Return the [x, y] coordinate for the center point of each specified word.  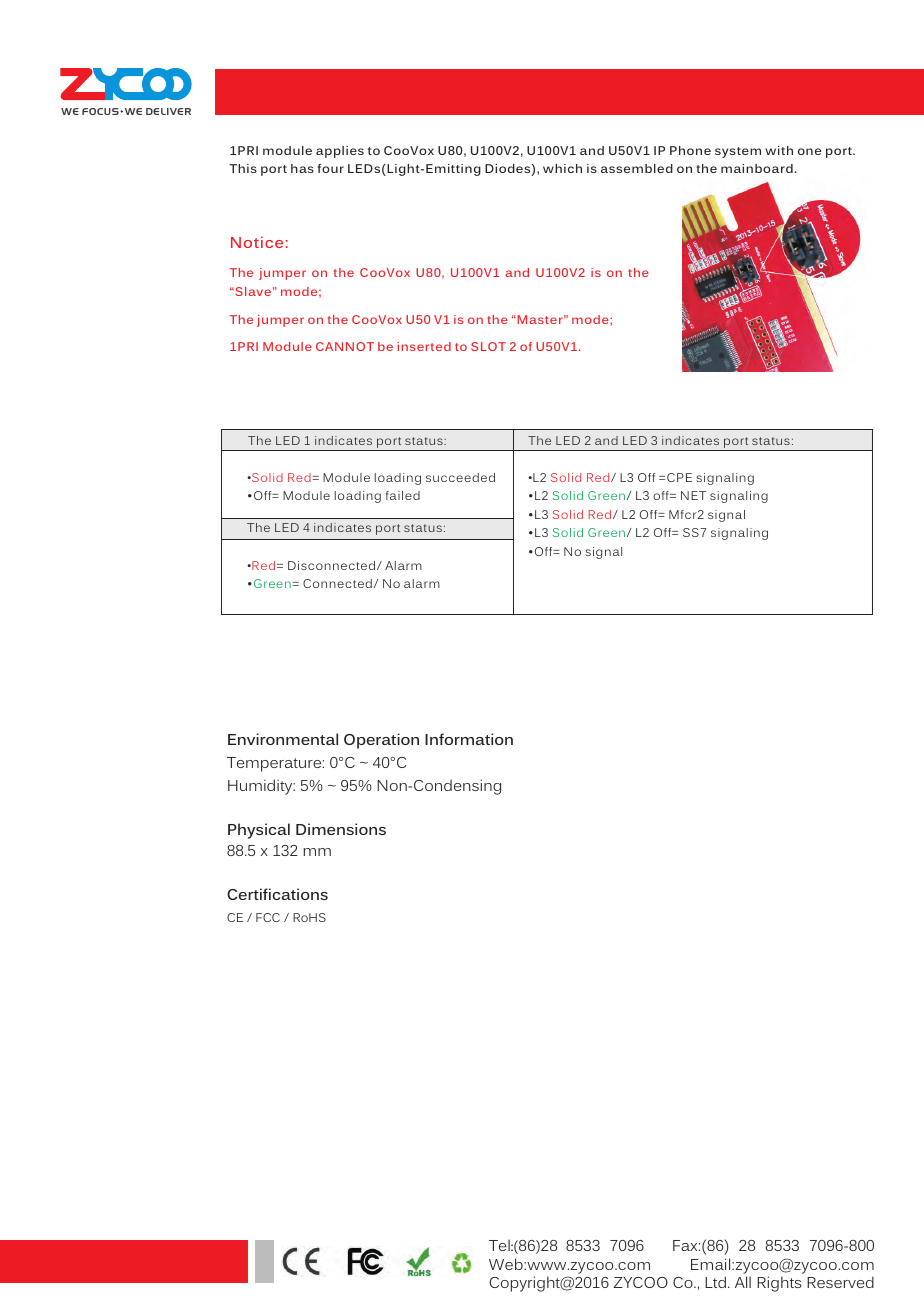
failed [403, 495]
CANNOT [345, 346]
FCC [268, 917]
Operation [381, 741]
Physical [259, 831]
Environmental [283, 739]
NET [693, 495]
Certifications [277, 894]
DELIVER [168, 111]
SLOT [488, 346]
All [743, 1282]
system [738, 152]
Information [469, 739]
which [562, 168]
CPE [679, 477]
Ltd [715, 1282]
